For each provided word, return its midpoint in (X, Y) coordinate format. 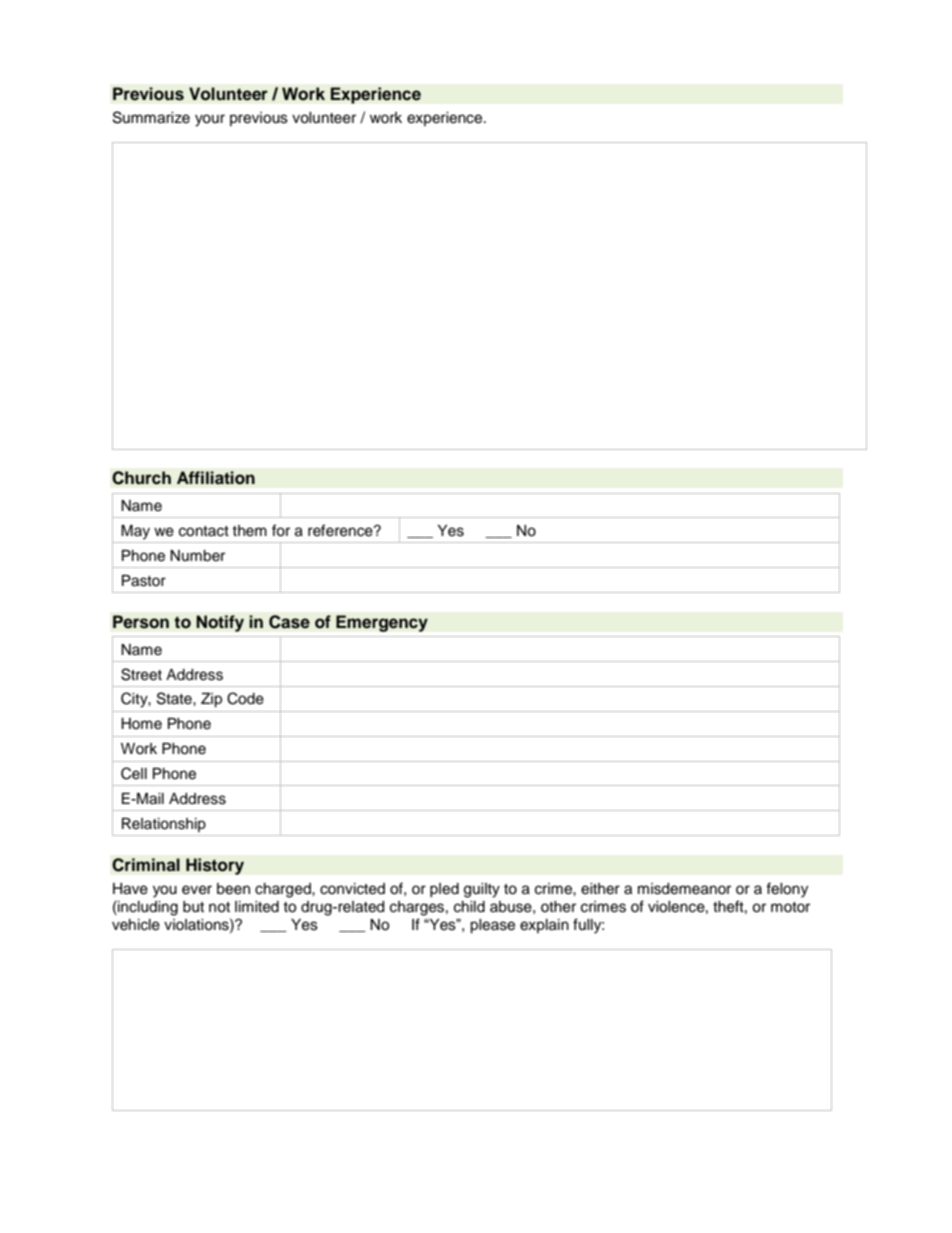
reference (341, 530)
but (193, 907)
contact (204, 531)
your (210, 120)
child (469, 907)
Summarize (151, 117)
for (281, 530)
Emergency (382, 623)
